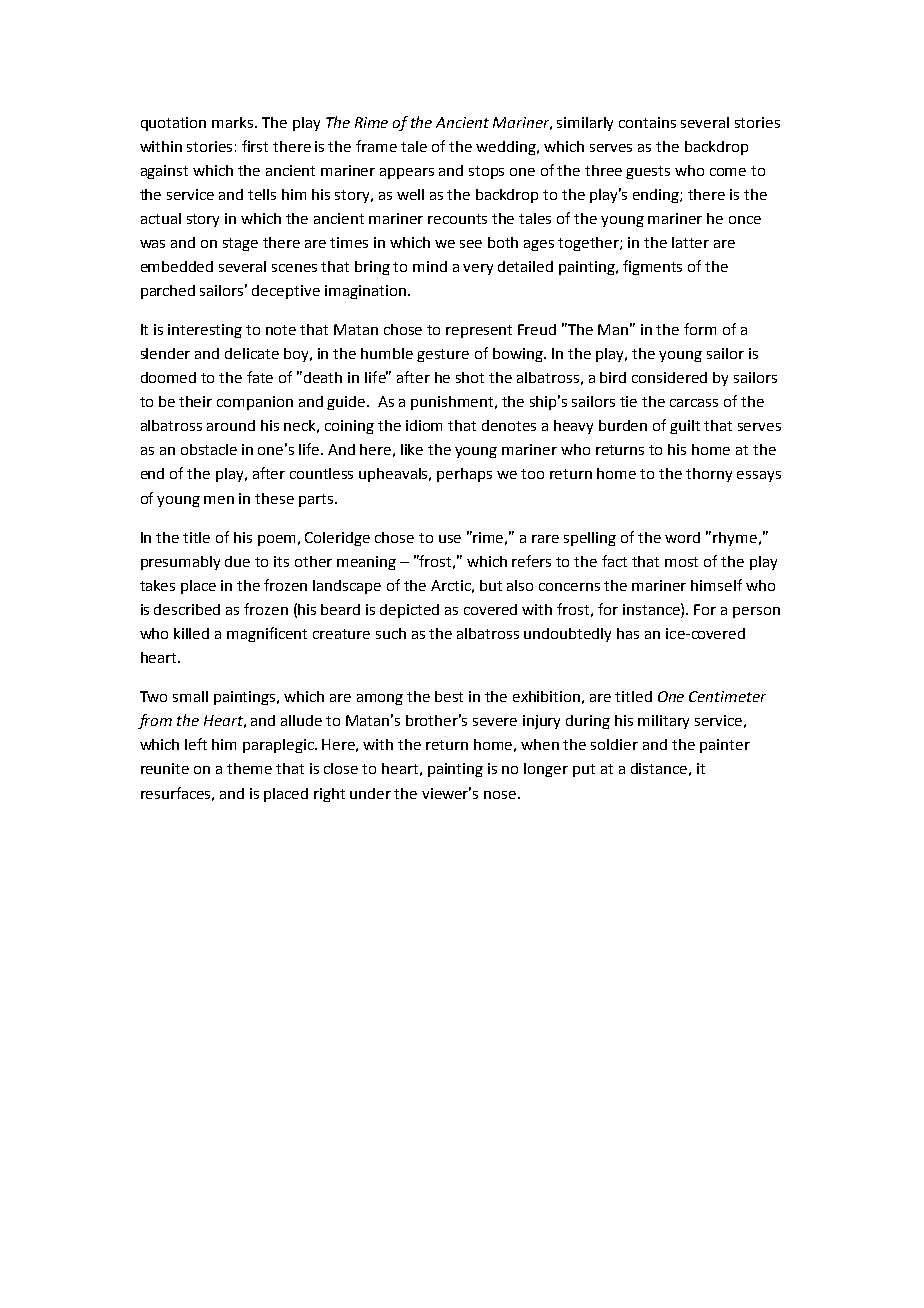 Image resolution: width=924 pixels, height=1308 pixels. I want to click on first, so click(255, 146).
